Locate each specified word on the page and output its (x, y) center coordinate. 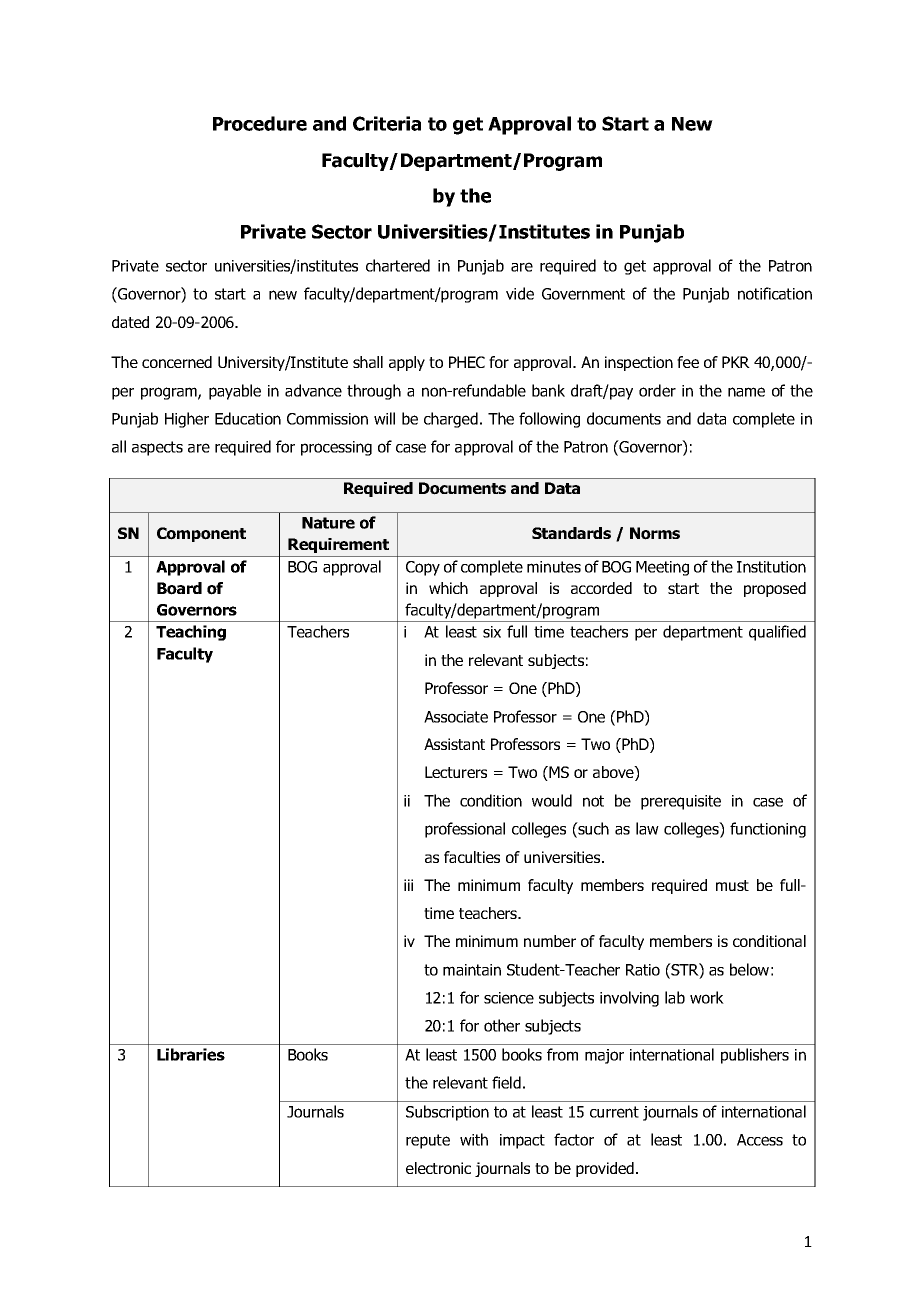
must (732, 885)
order (657, 390)
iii (408, 885)
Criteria (387, 123)
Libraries (191, 1054)
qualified (777, 633)
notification (775, 293)
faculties (472, 857)
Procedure (260, 123)
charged (451, 420)
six (492, 632)
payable (235, 392)
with (474, 1139)
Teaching (191, 633)
